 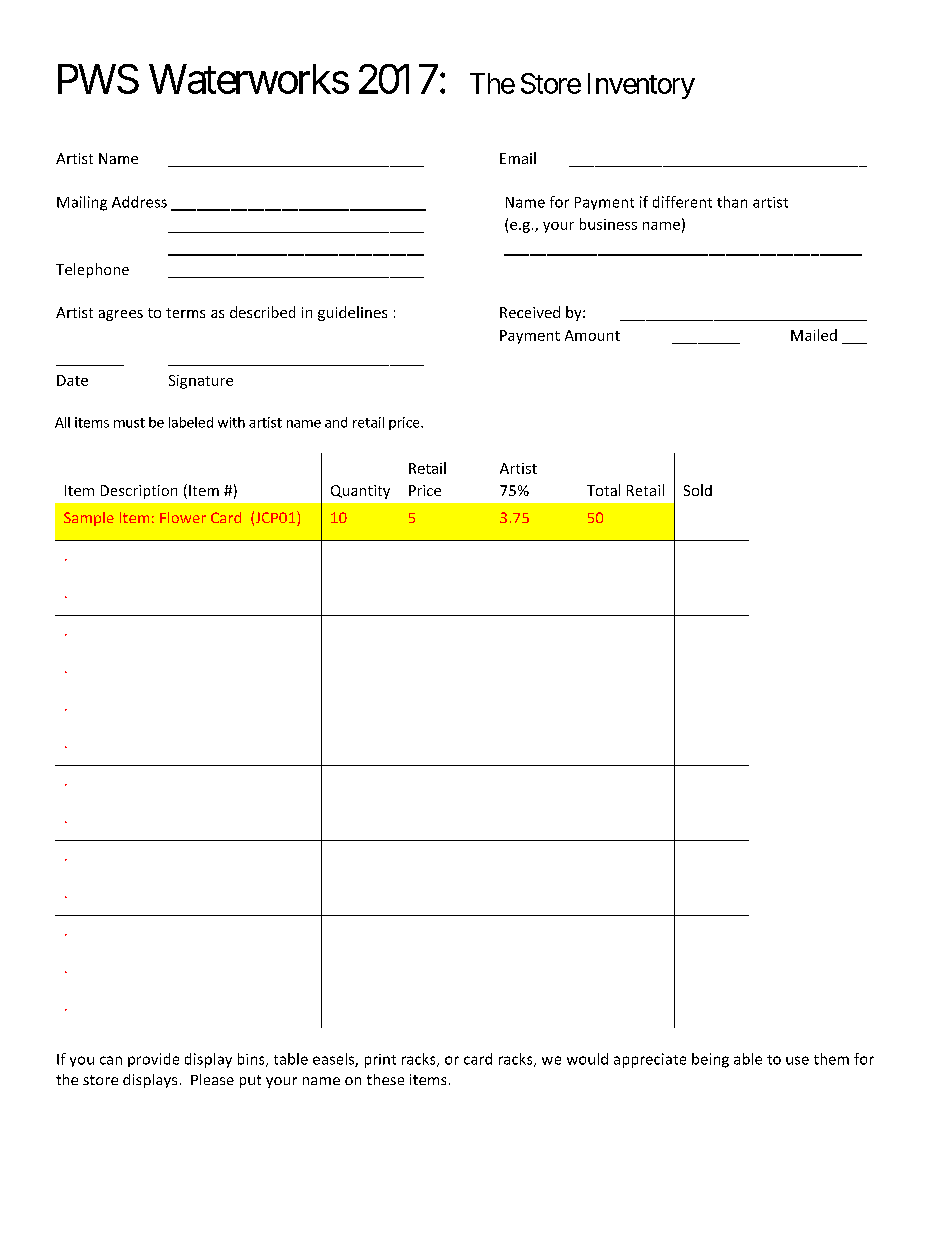 What do you see at coordinates (385, 1079) in the document?
I see `these` at bounding box center [385, 1079].
